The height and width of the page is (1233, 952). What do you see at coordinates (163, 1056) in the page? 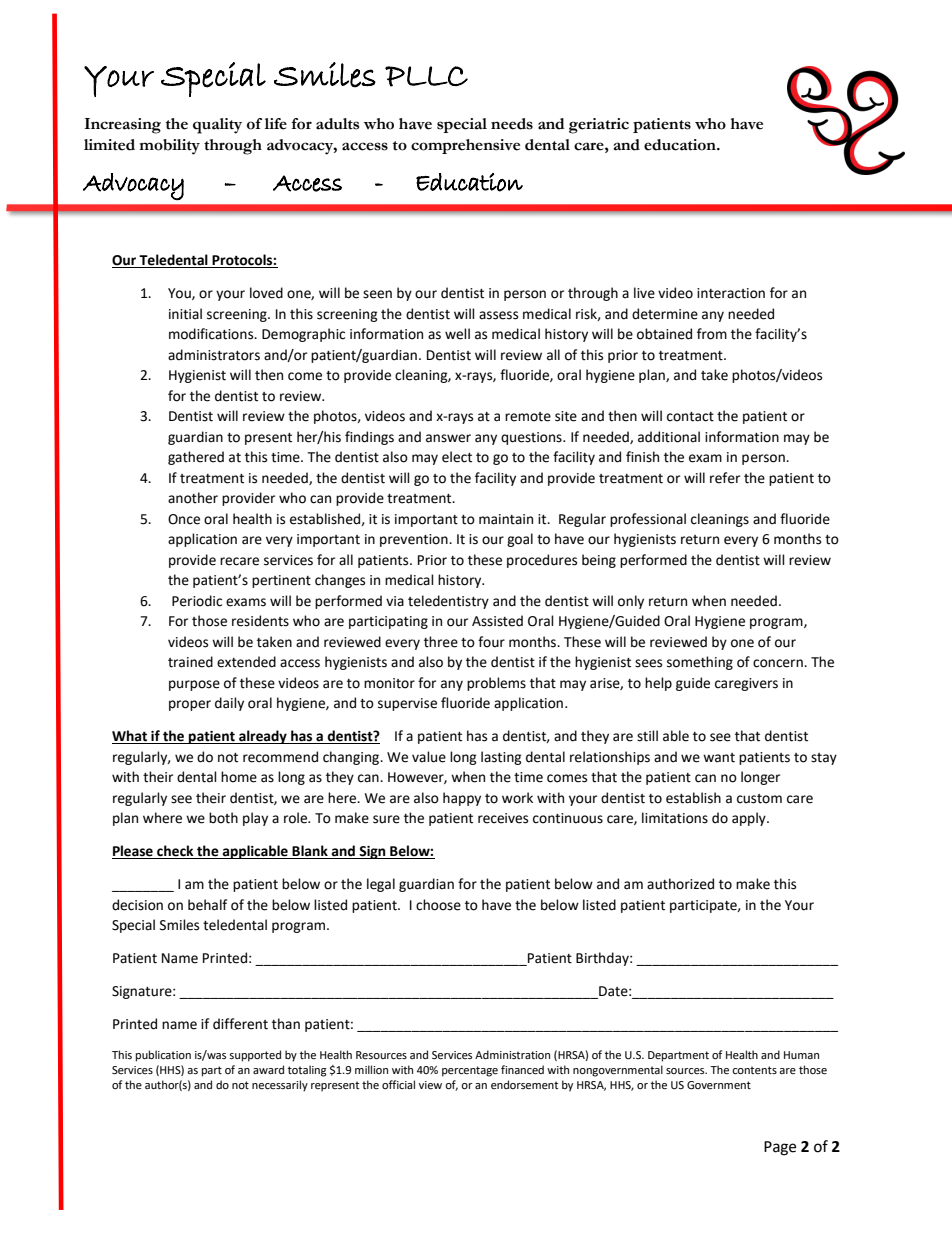
I see `publication` at bounding box center [163, 1056].
